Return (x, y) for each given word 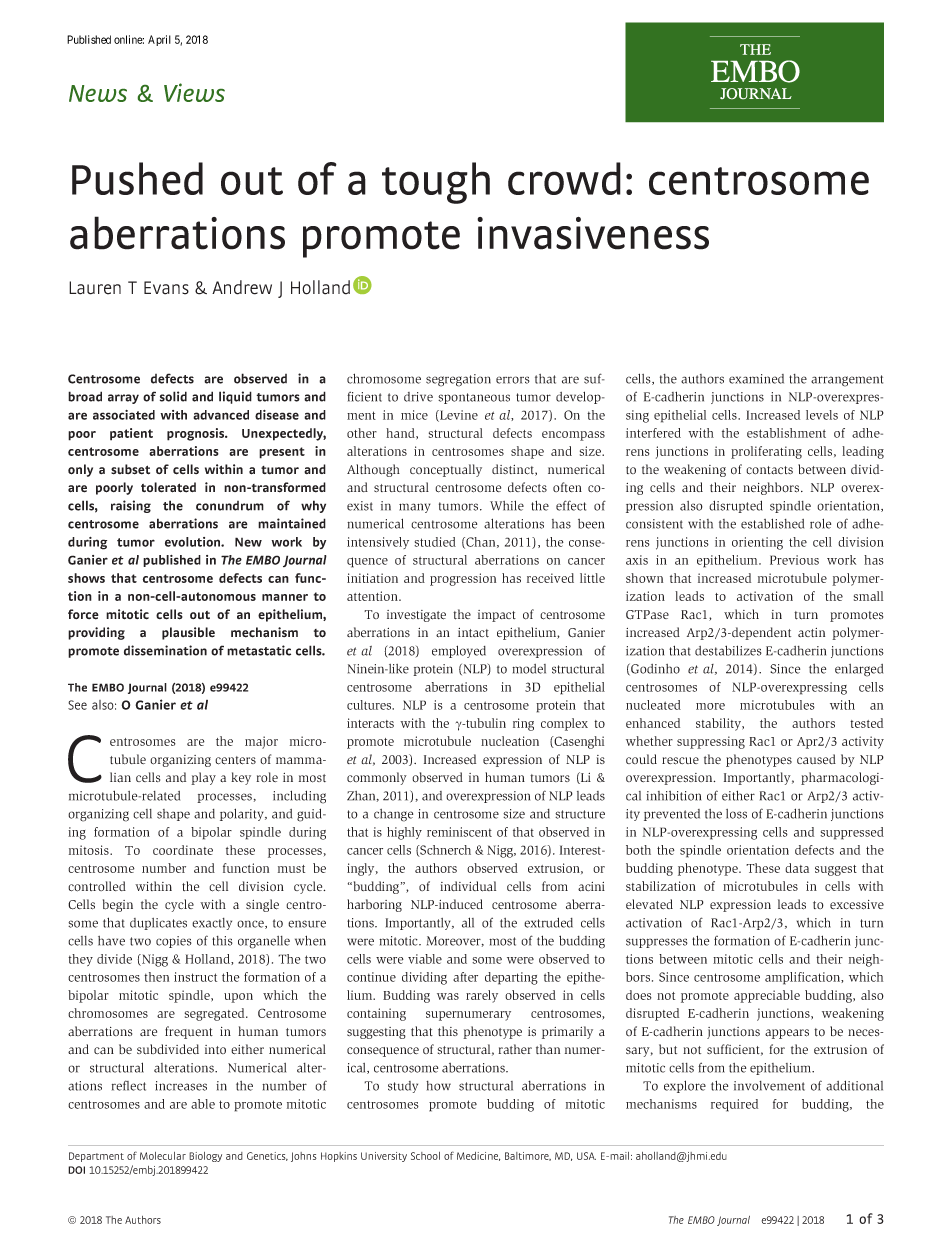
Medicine (478, 1156)
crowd (564, 178)
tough (436, 183)
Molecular (163, 1156)
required (734, 1105)
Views (194, 92)
